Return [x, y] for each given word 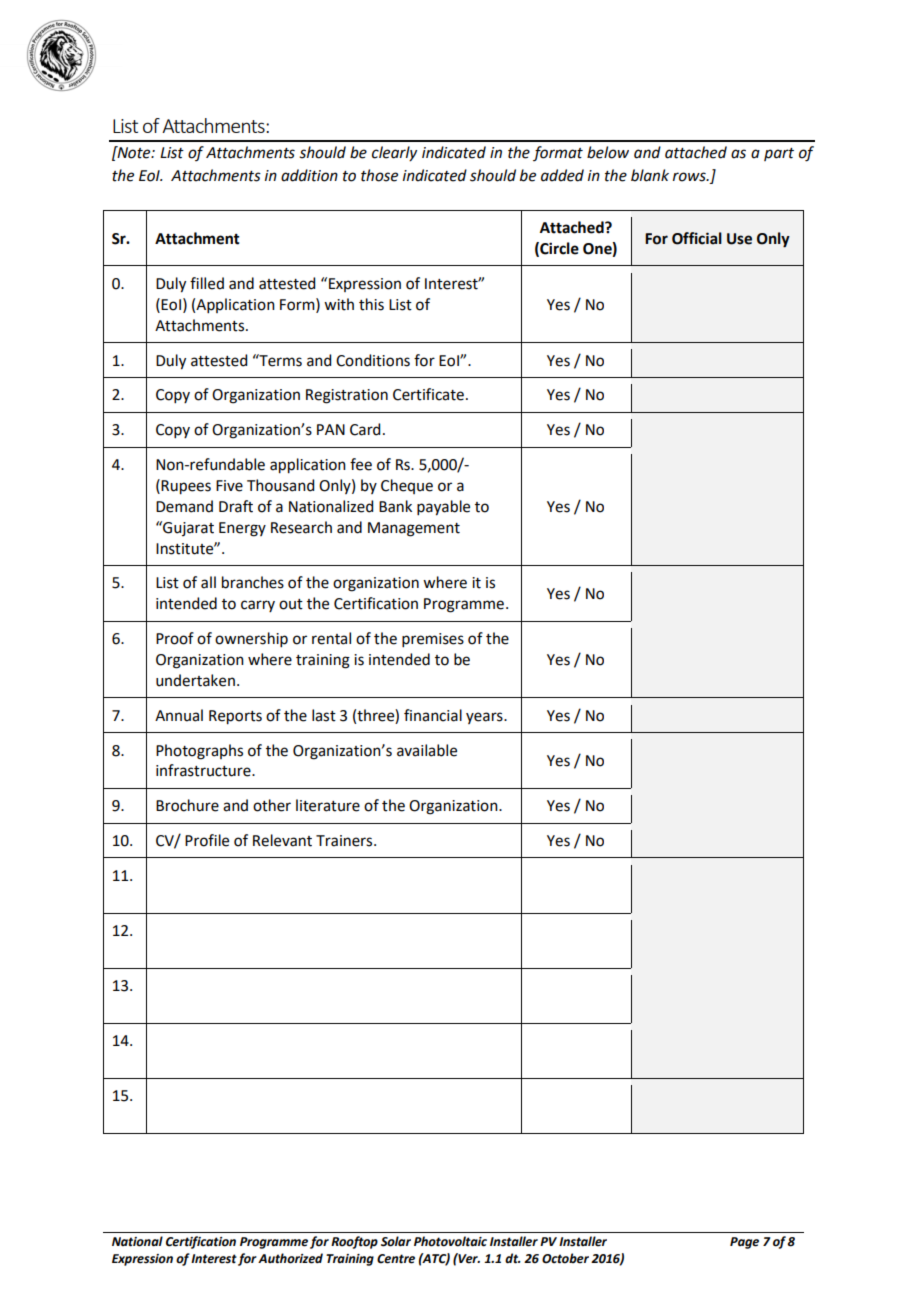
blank [650, 175]
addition [309, 175]
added [562, 175]
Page [744, 1243]
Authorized [290, 1258]
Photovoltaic [450, 1241]
